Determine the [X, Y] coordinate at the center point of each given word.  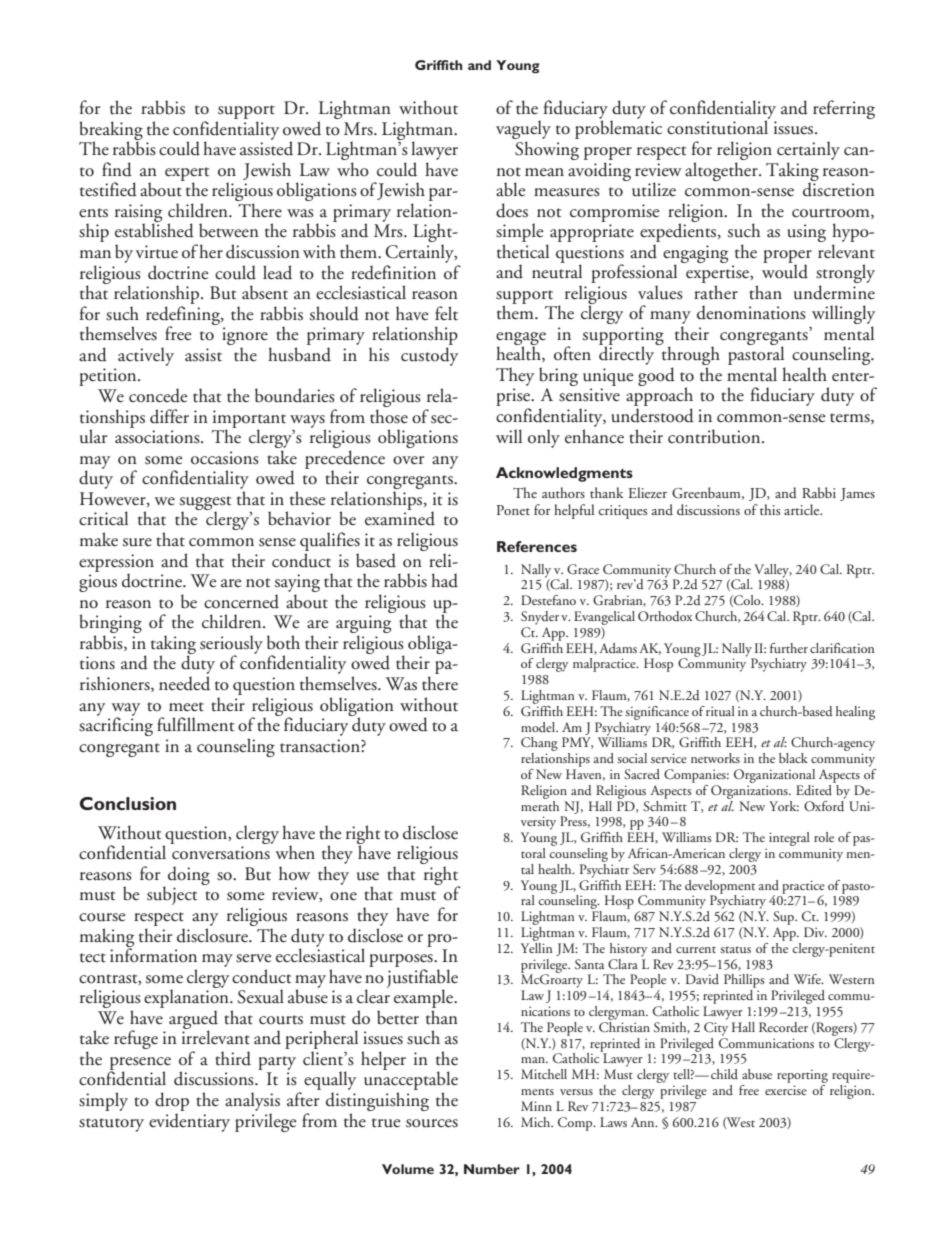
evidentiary [189, 1122]
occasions [225, 458]
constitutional [718, 126]
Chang [539, 745]
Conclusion [128, 803]
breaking [111, 131]
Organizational [774, 776]
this [770, 509]
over [408, 460]
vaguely [523, 131]
